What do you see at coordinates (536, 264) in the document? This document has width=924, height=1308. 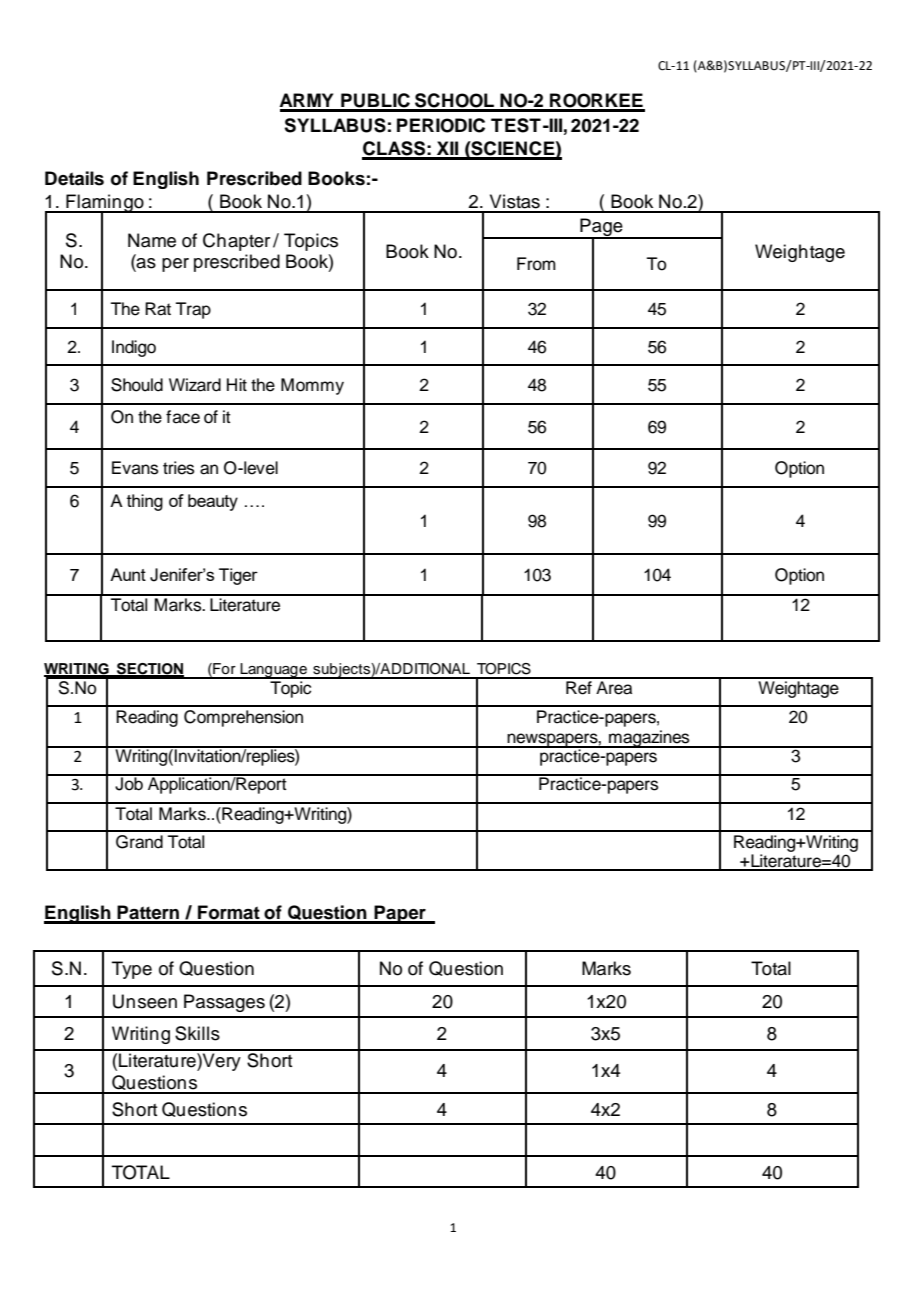 I see `From` at bounding box center [536, 264].
